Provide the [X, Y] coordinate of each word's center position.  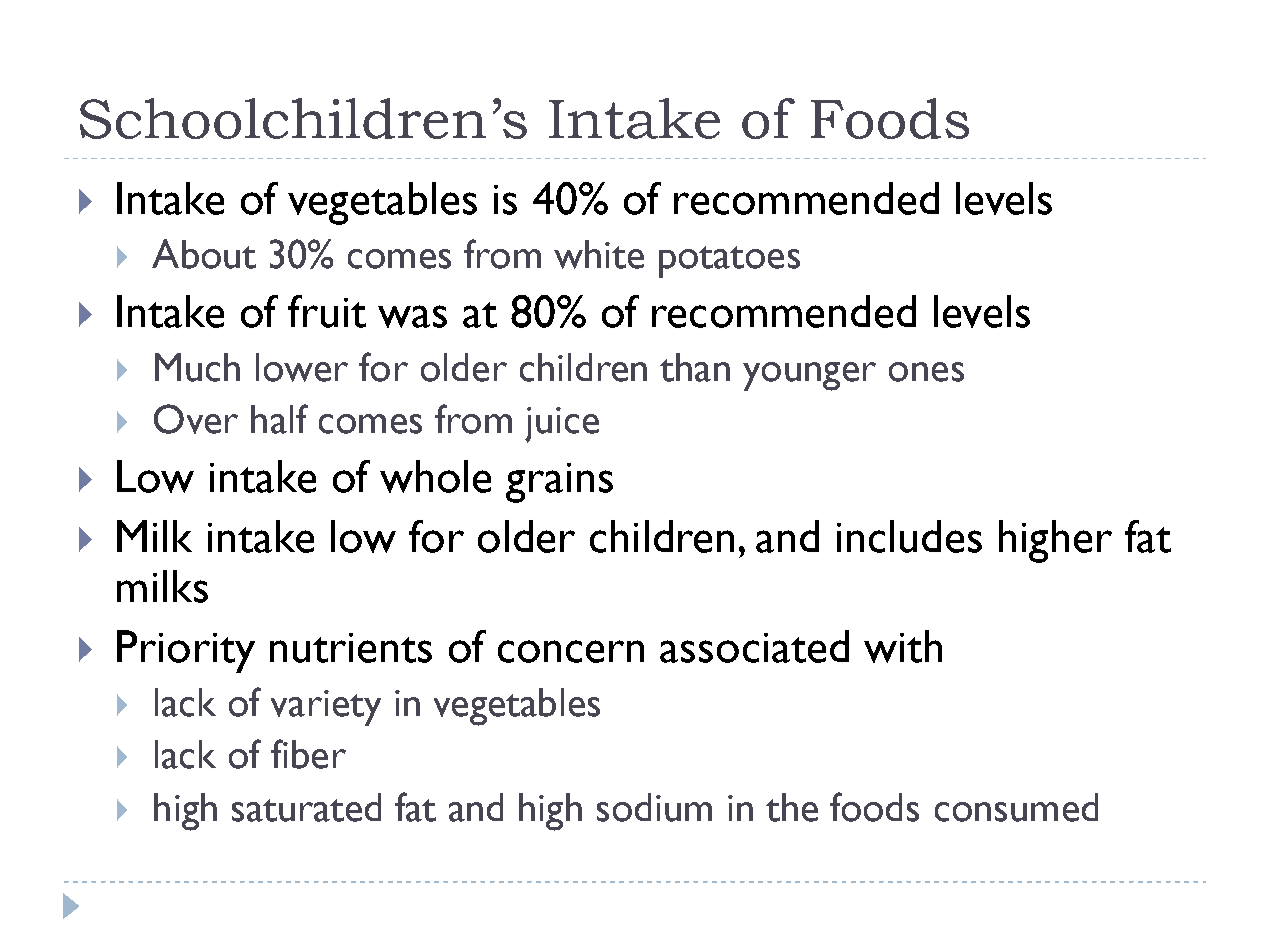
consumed [1016, 807]
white [599, 254]
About [204, 254]
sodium [654, 807]
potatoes [729, 262]
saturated [306, 807]
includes [909, 536]
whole [435, 476]
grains [559, 483]
